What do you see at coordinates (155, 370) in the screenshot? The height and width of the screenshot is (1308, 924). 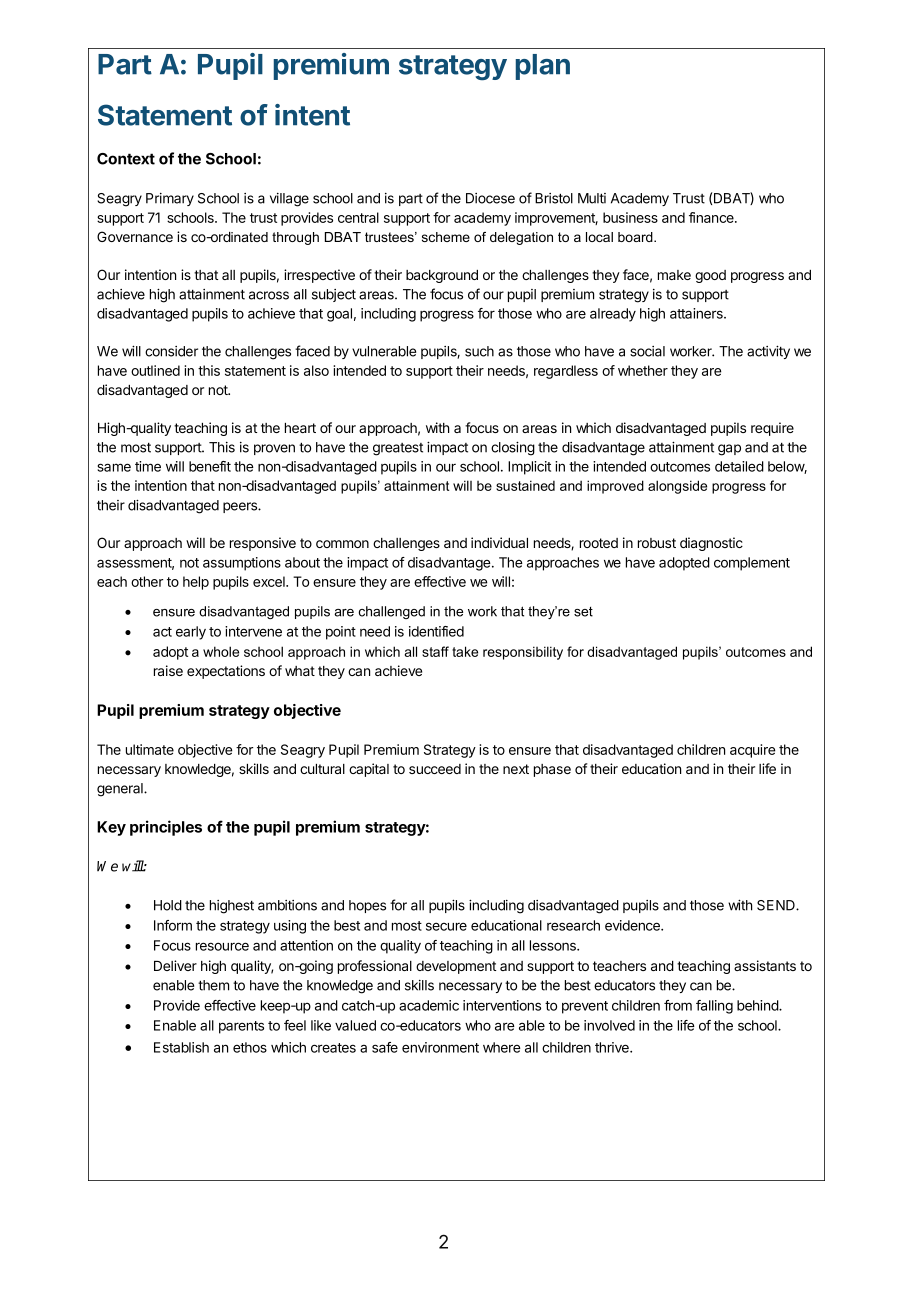 I see `outlined` at bounding box center [155, 370].
